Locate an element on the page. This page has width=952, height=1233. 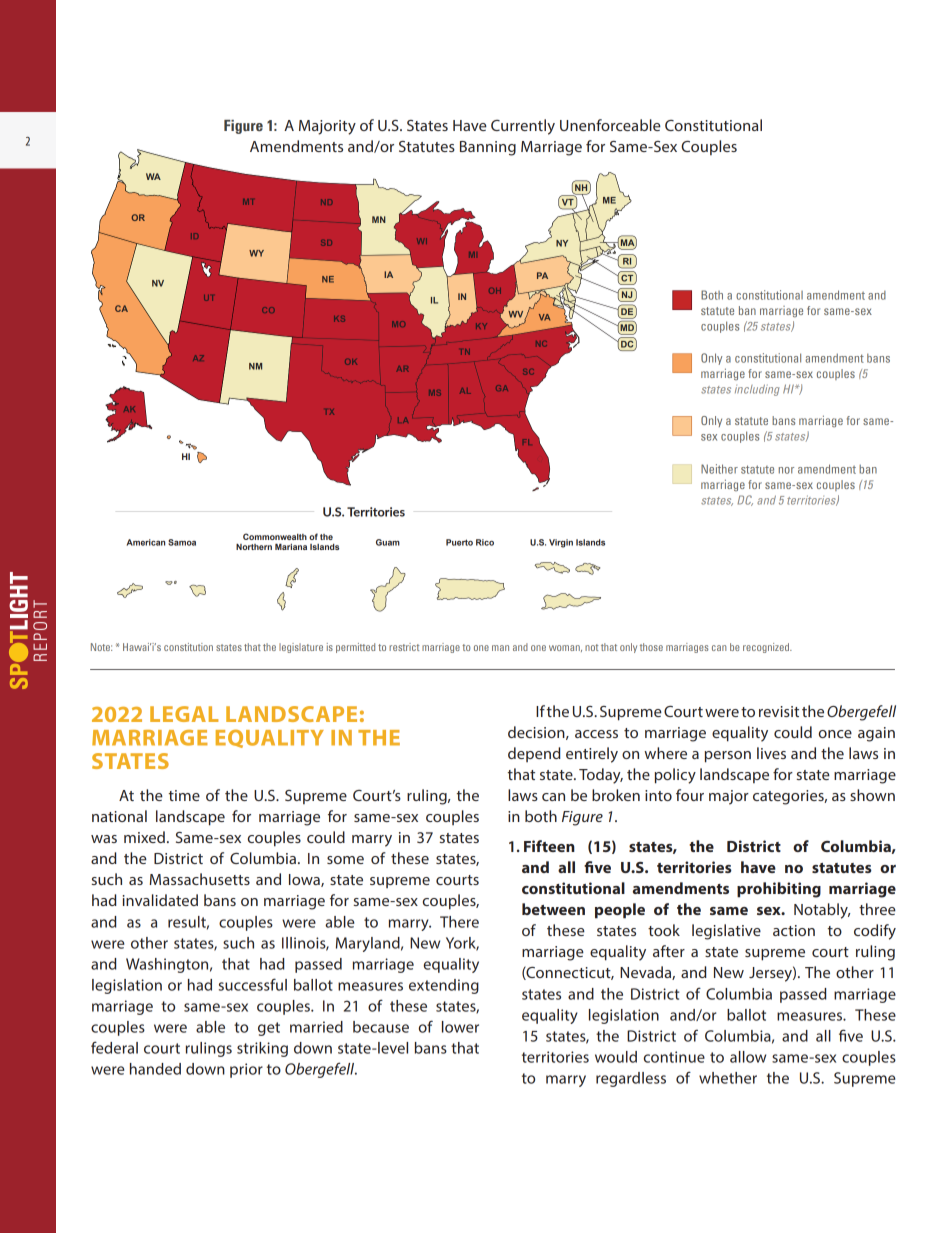
Rico is located at coordinates (485, 542).
